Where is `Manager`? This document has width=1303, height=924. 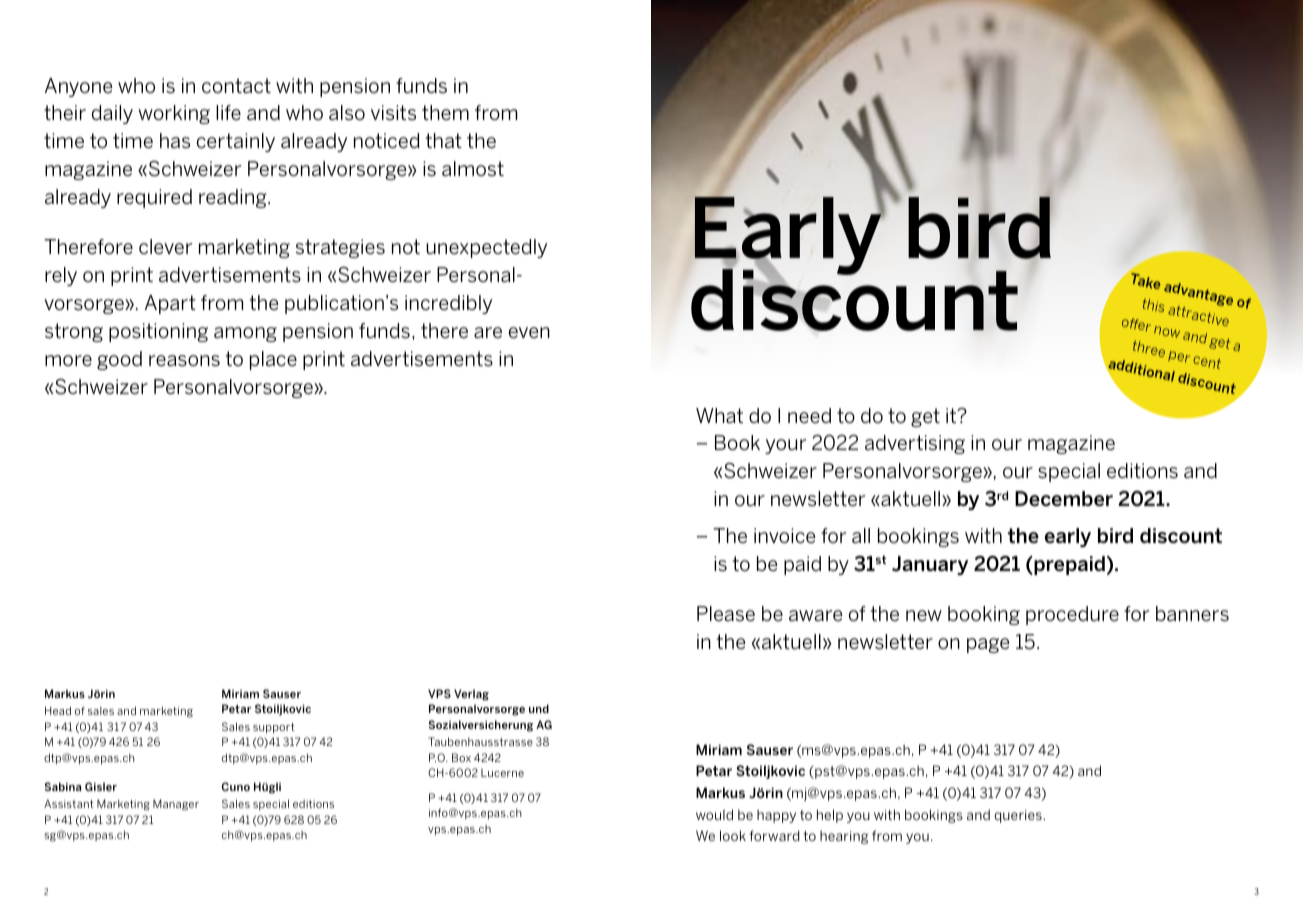 Manager is located at coordinates (176, 805).
